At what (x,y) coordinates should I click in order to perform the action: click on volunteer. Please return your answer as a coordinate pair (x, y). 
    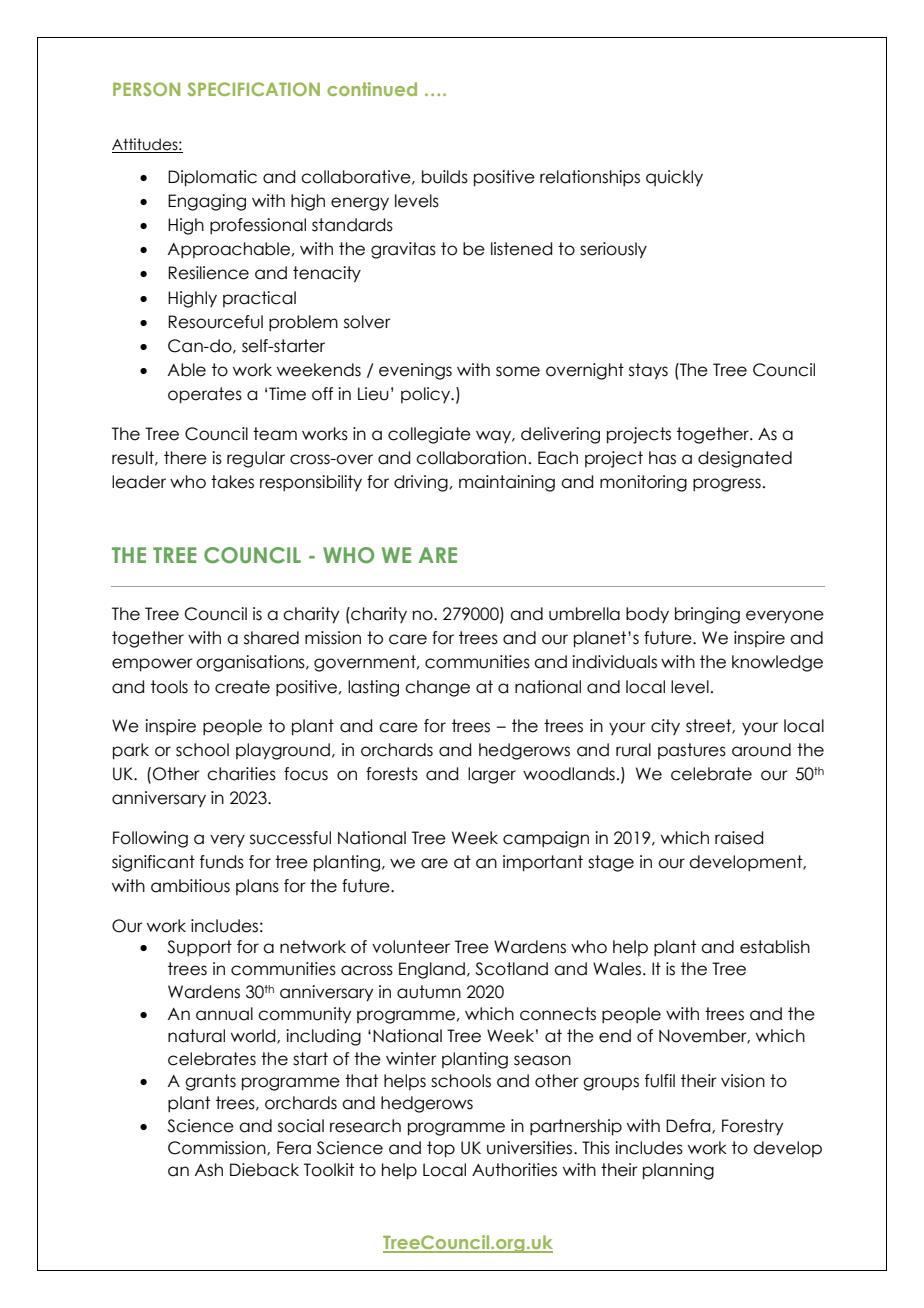
    Looking at the image, I should click on (411, 947).
